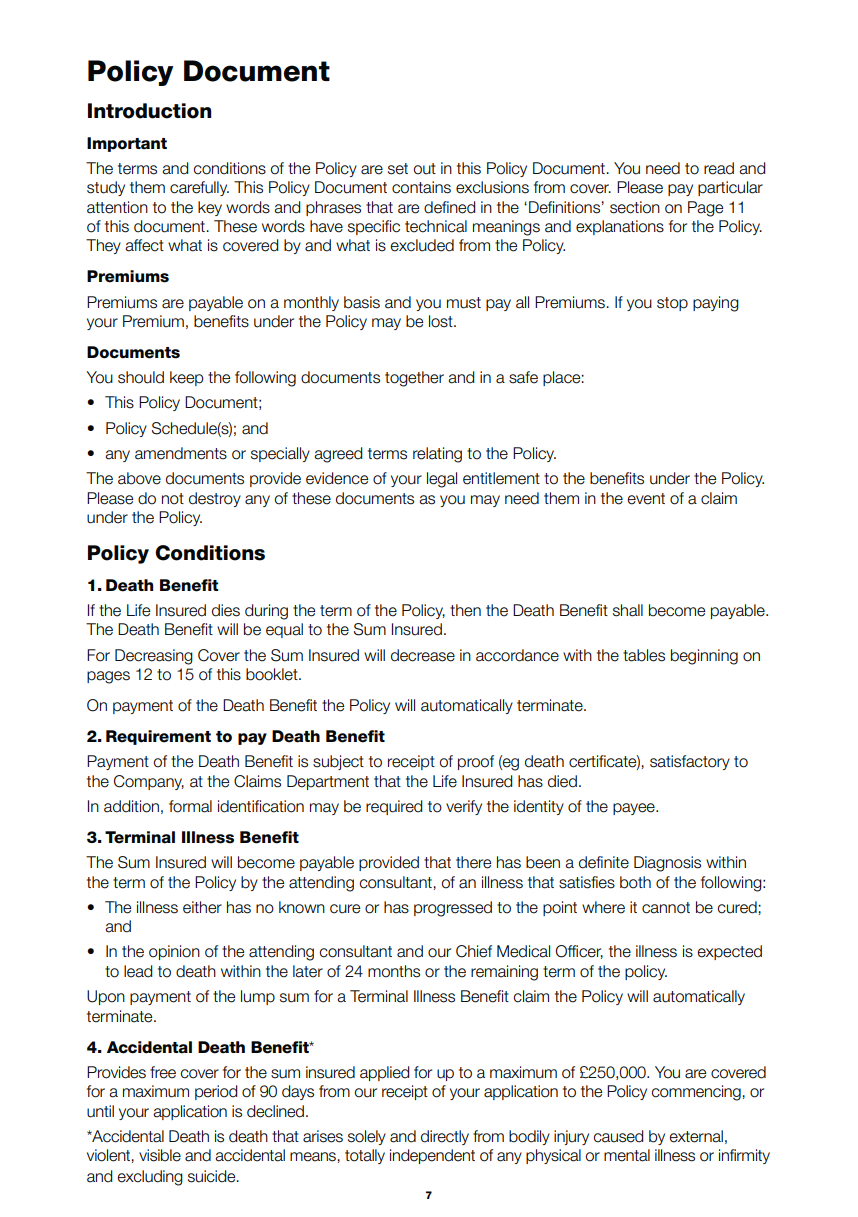 Image resolution: width=858 pixels, height=1217 pixels. I want to click on independent, so click(432, 1156).
